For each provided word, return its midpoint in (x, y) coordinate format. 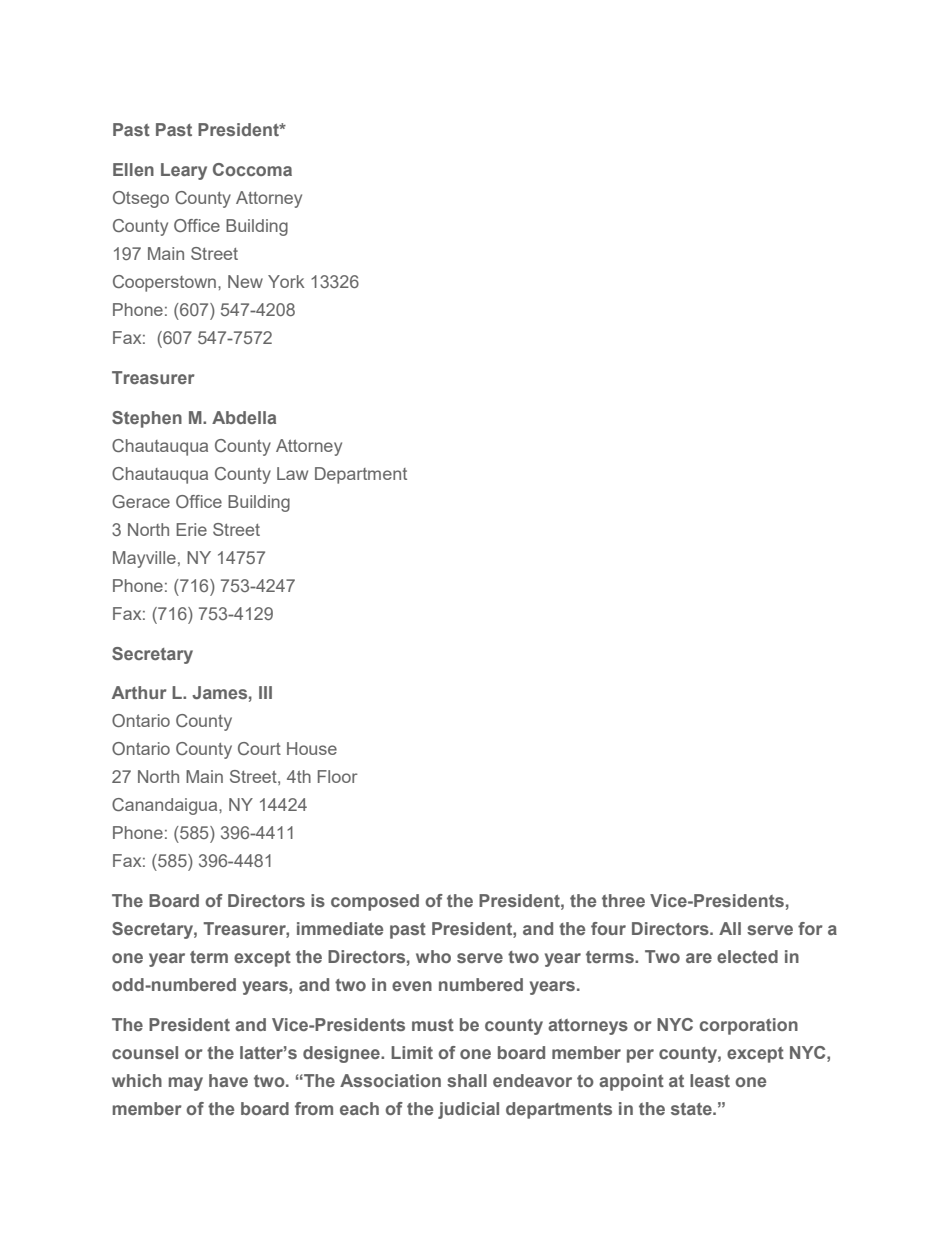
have (228, 1080)
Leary (184, 171)
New (245, 281)
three (623, 900)
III (265, 692)
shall (467, 1080)
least (710, 1080)
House (312, 748)
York (286, 281)
